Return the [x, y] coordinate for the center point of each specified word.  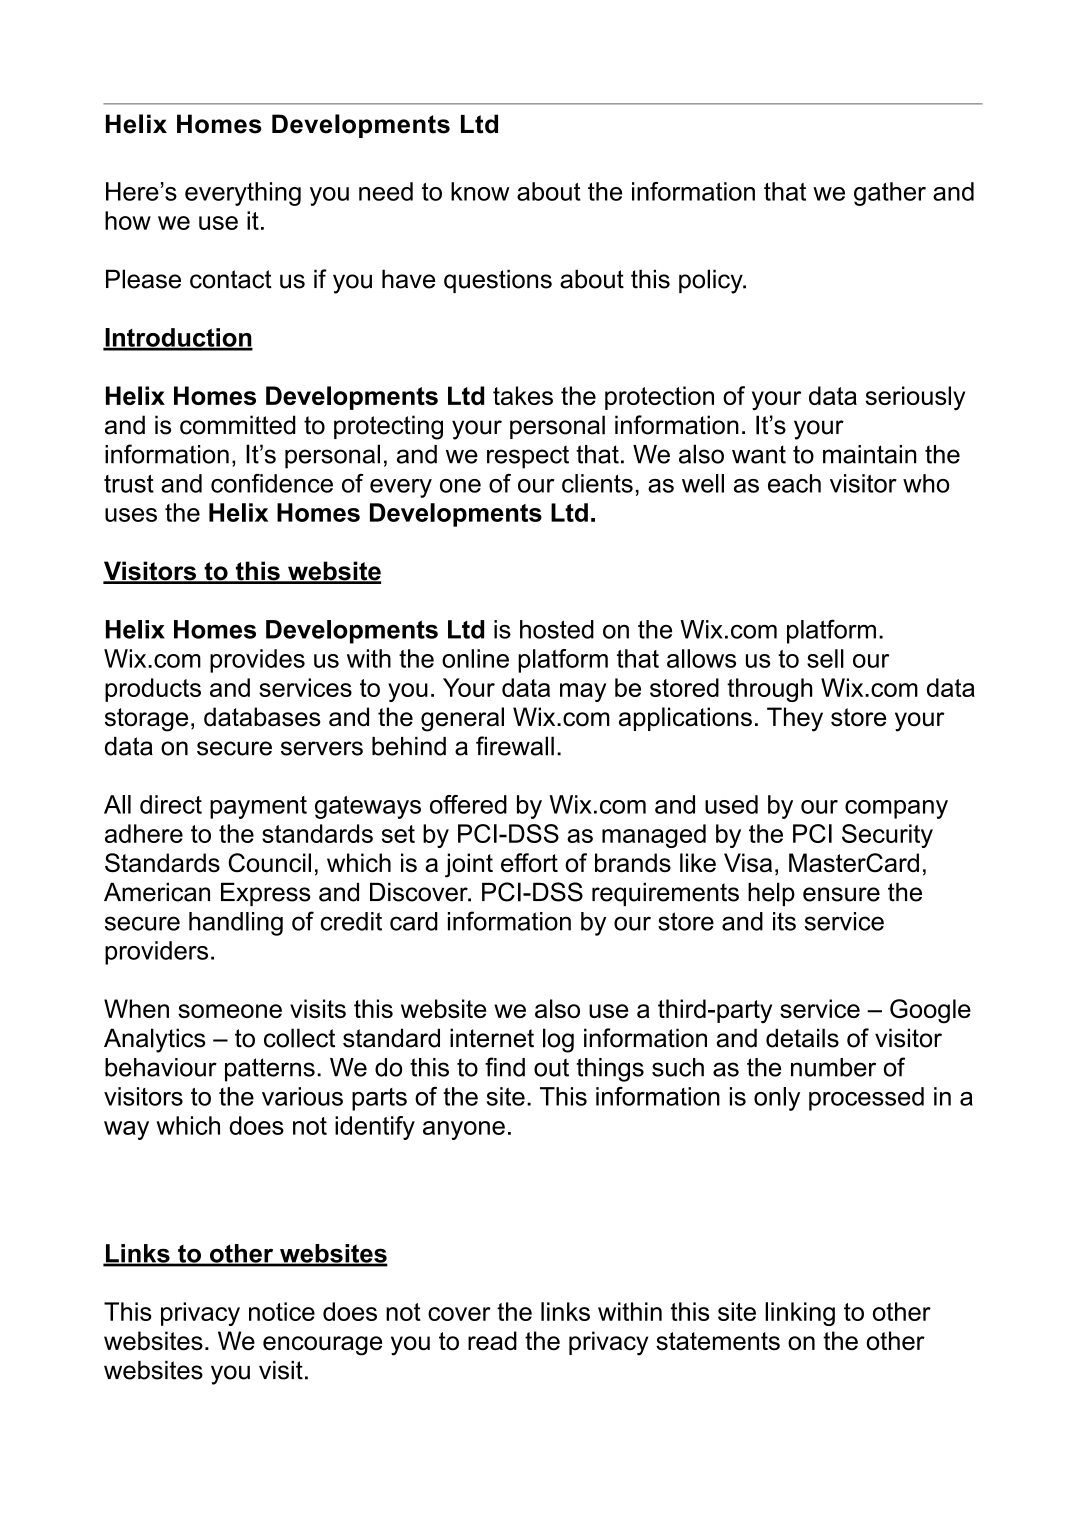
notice [282, 1311]
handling [236, 924]
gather [890, 194]
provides [257, 661]
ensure [841, 894]
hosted [557, 629]
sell [825, 658]
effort [529, 862]
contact [231, 279]
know [480, 191]
